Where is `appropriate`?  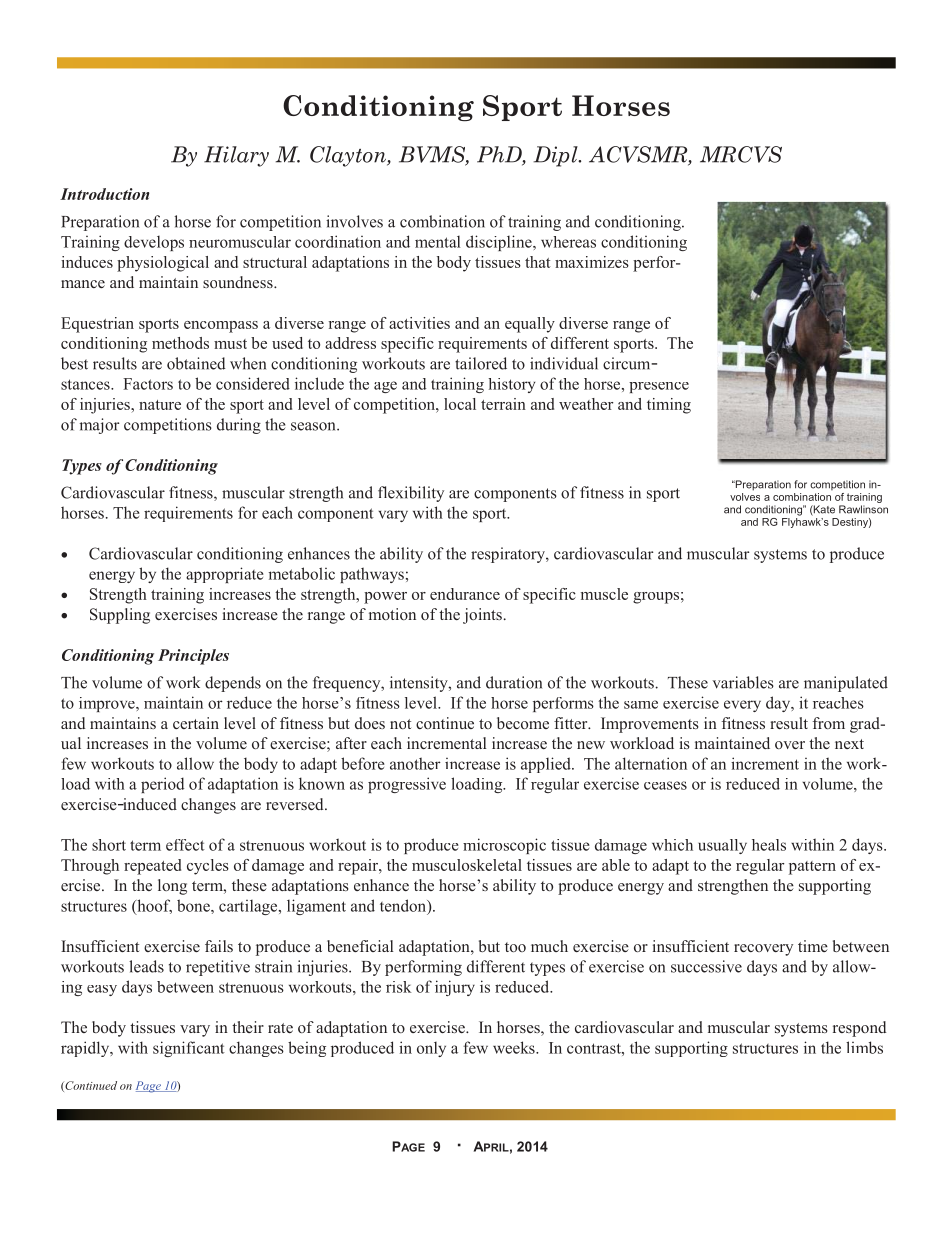 appropriate is located at coordinates (225, 575).
